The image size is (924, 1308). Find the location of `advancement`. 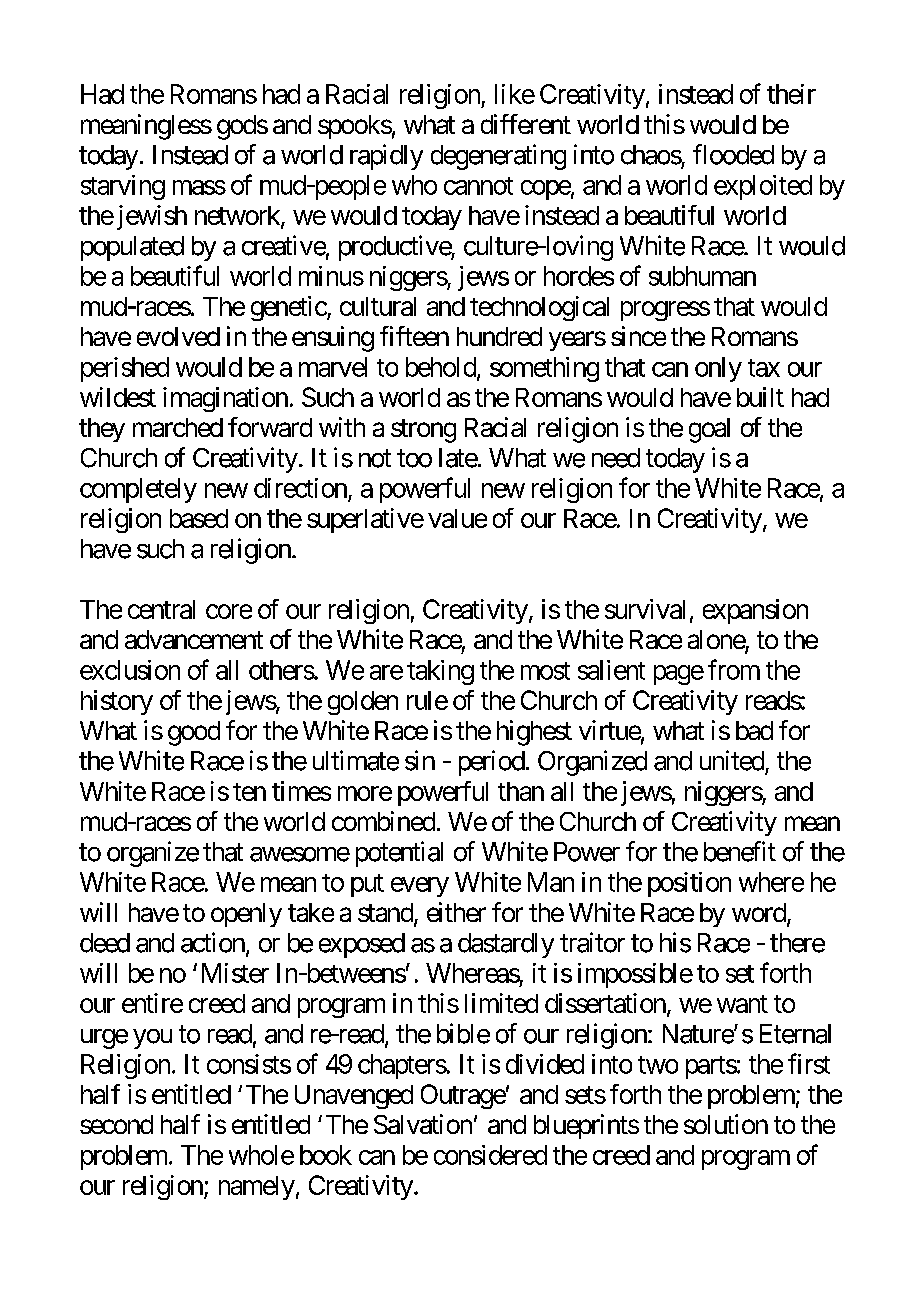

advancement is located at coordinates (194, 639).
